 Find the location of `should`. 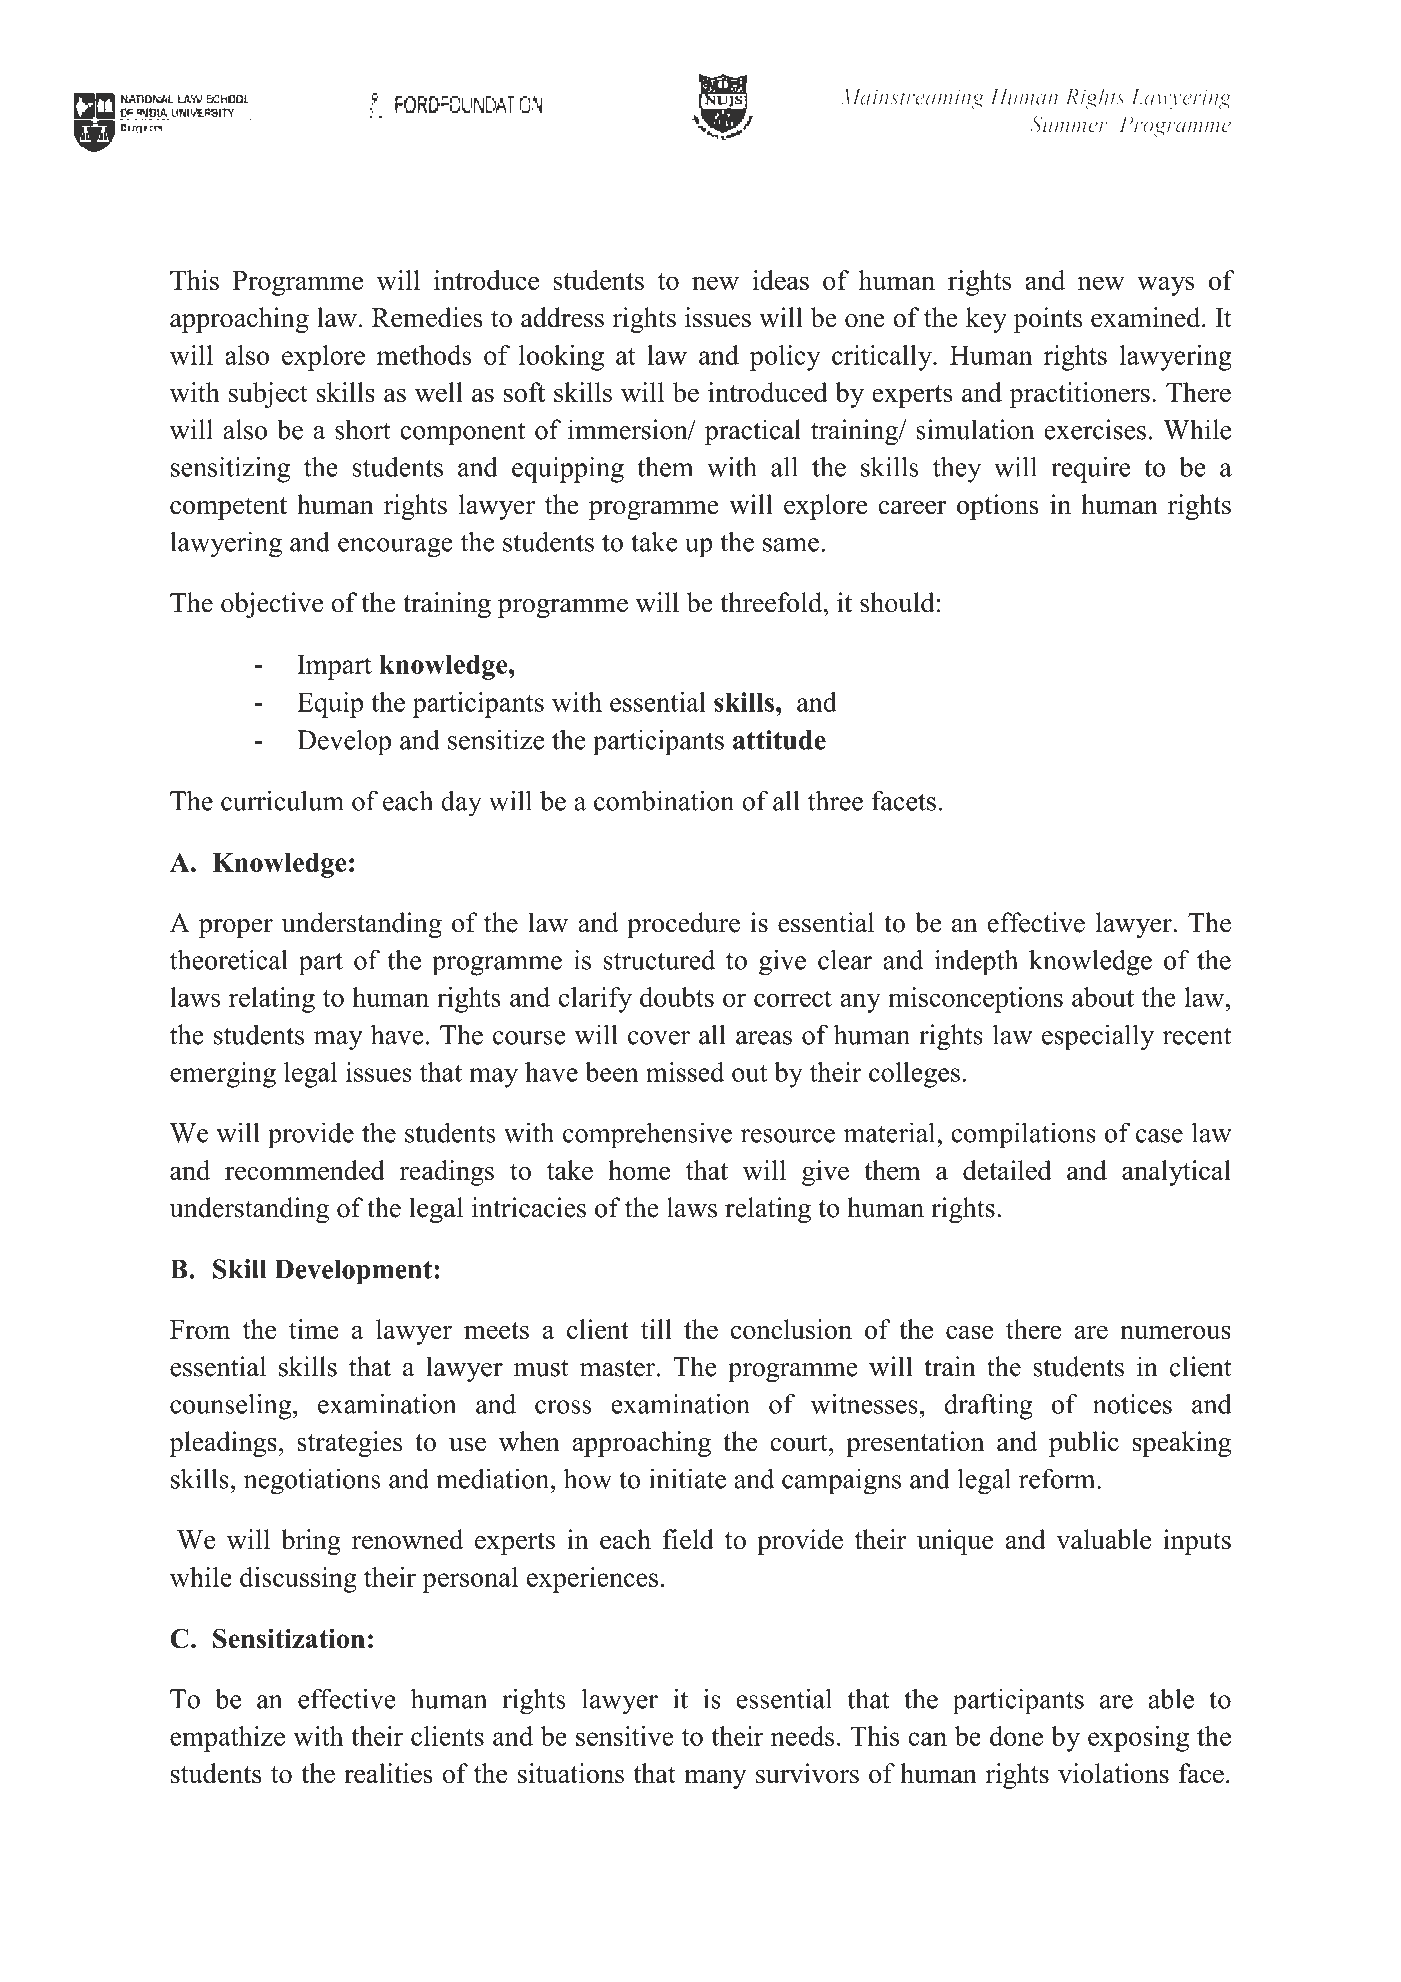

should is located at coordinates (897, 602).
